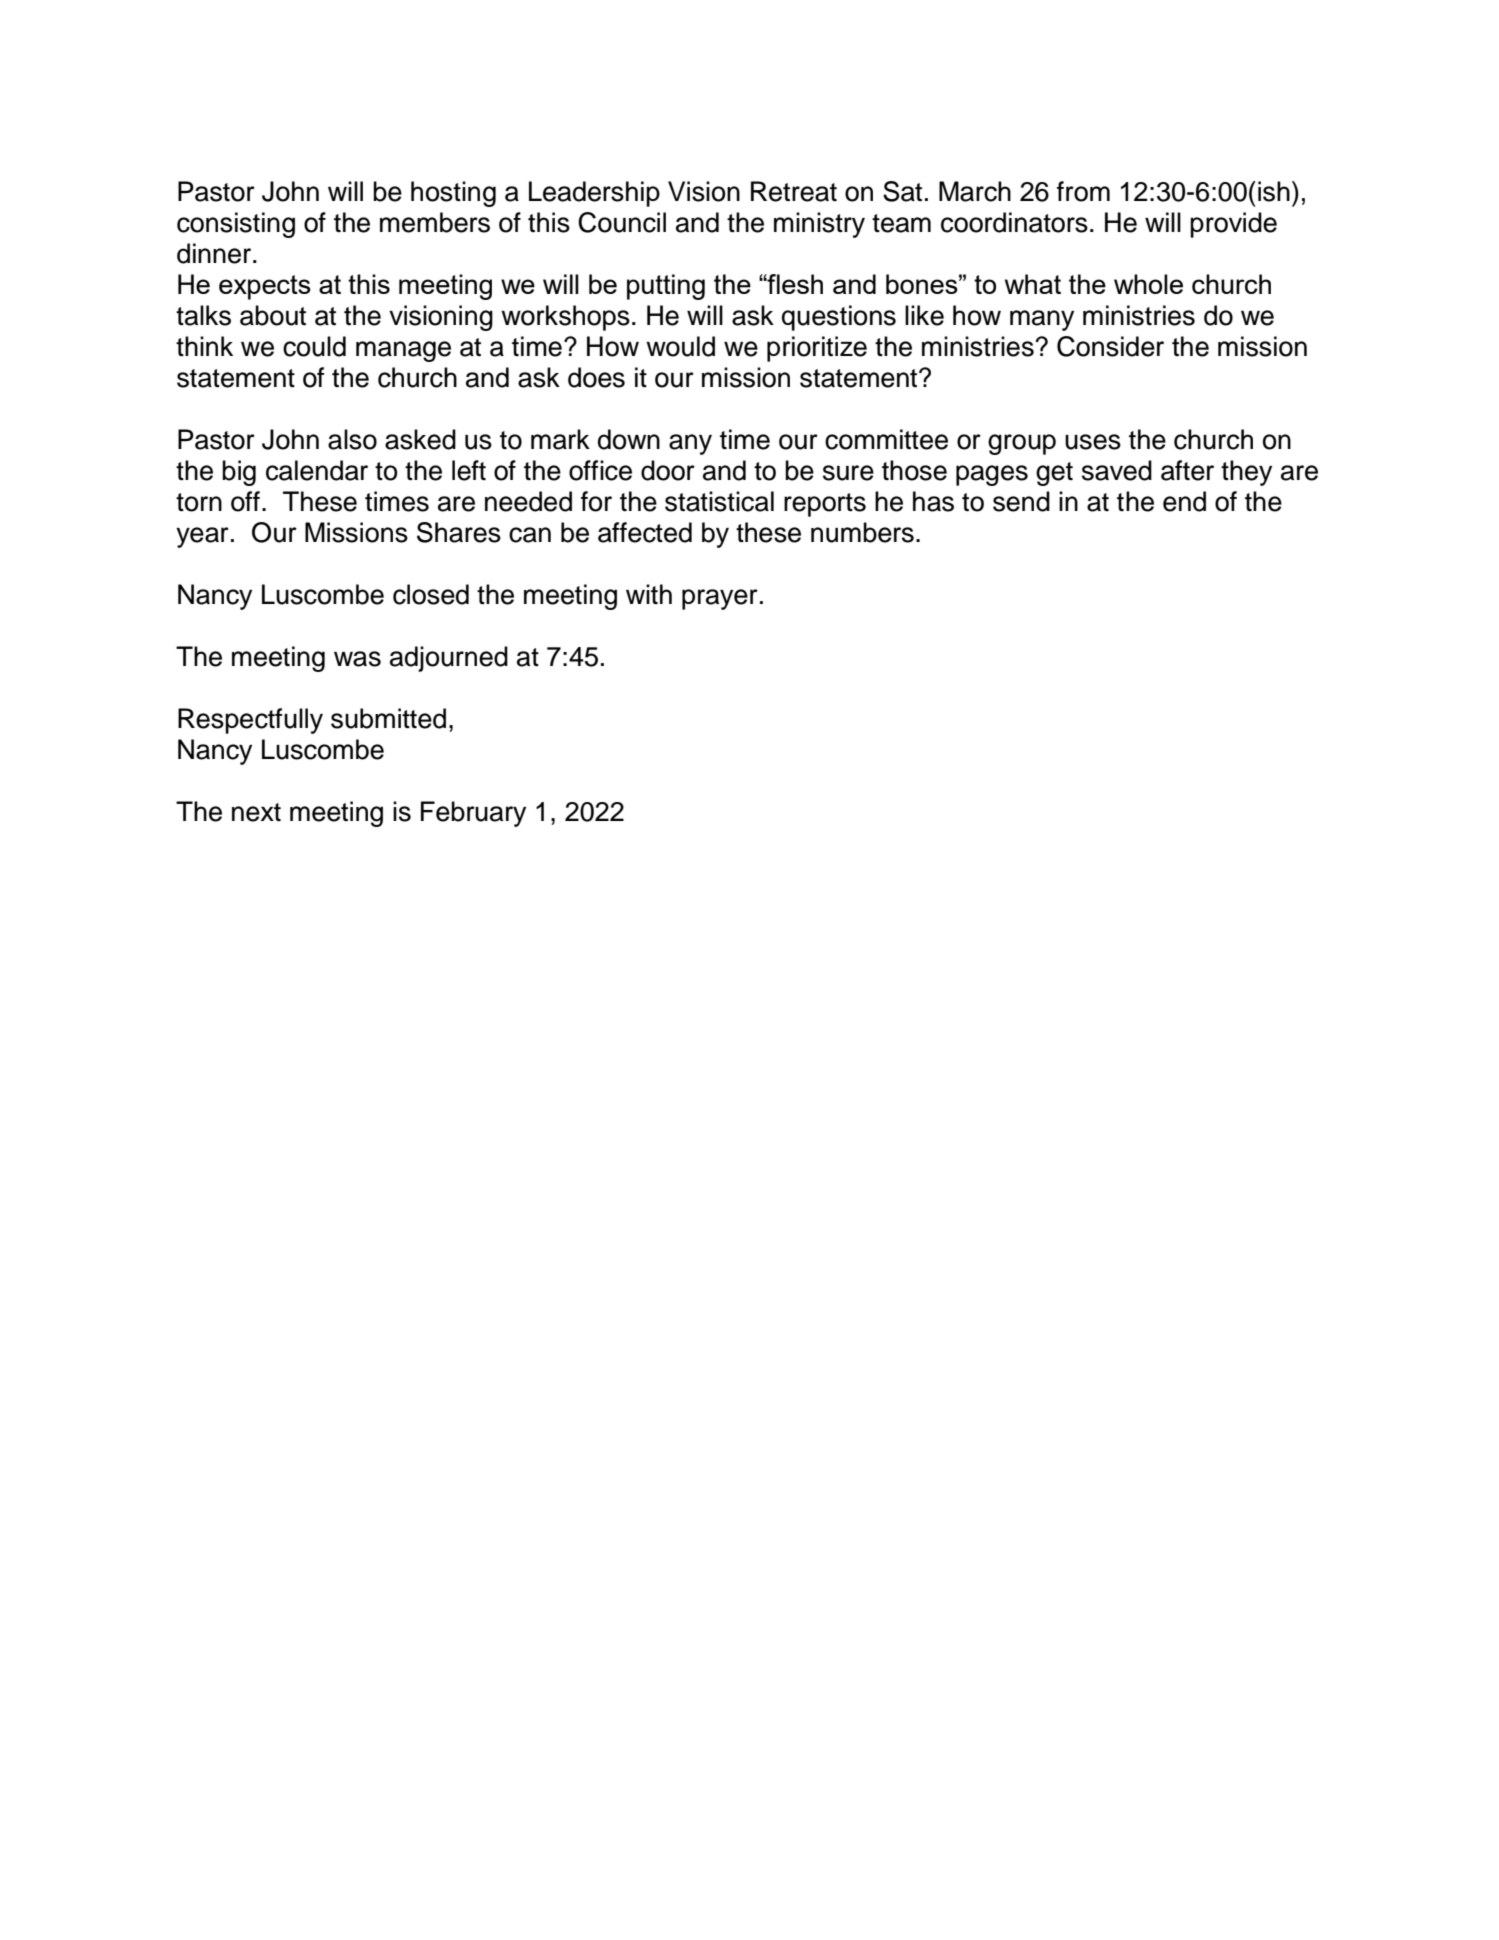 The image size is (1499, 1940). I want to click on down, so click(629, 439).
